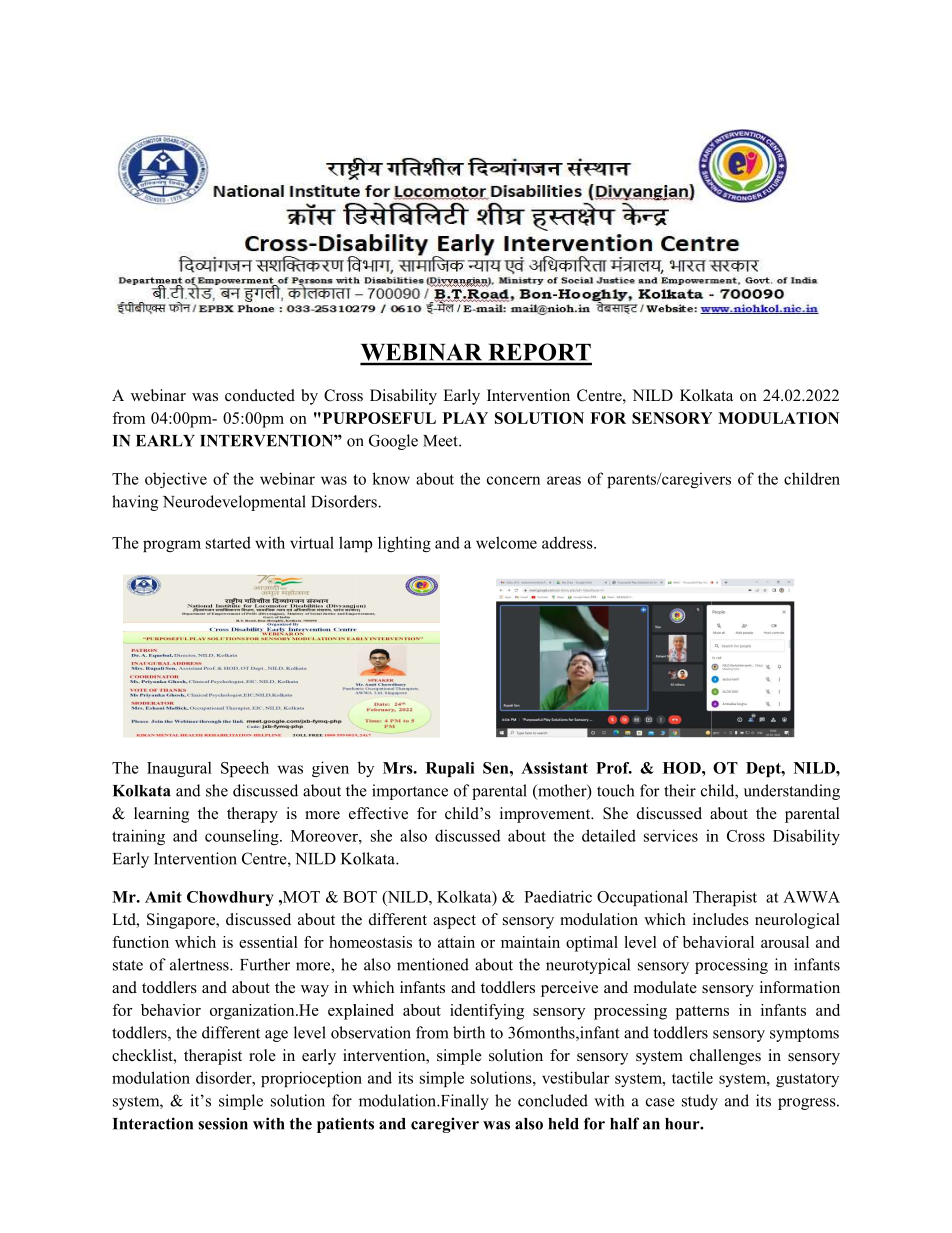 Image resolution: width=952 pixels, height=1233 pixels. What do you see at coordinates (223, 1123) in the screenshot?
I see `session` at bounding box center [223, 1123].
